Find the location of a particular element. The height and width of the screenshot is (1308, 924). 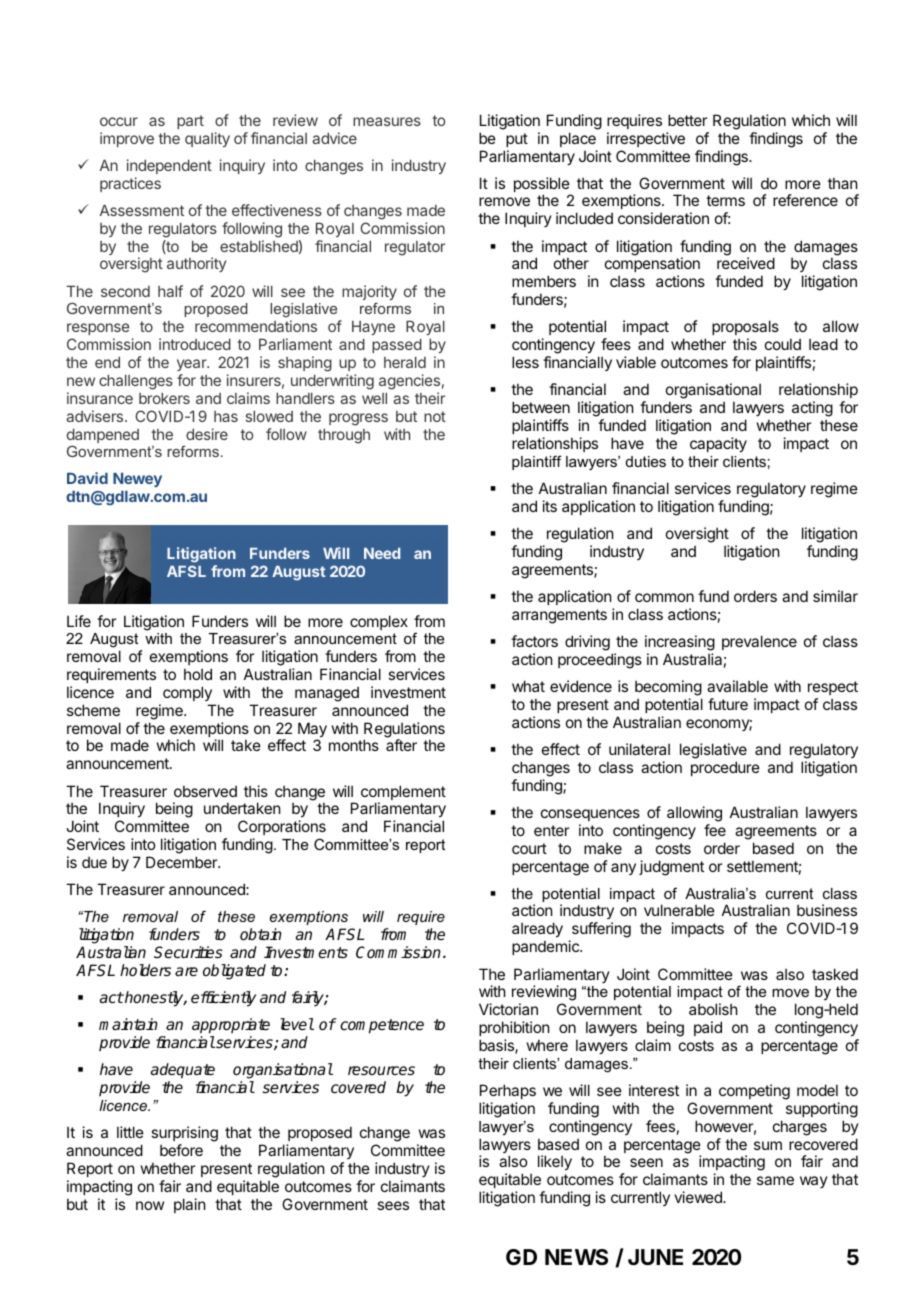

maintain is located at coordinates (128, 1024).
